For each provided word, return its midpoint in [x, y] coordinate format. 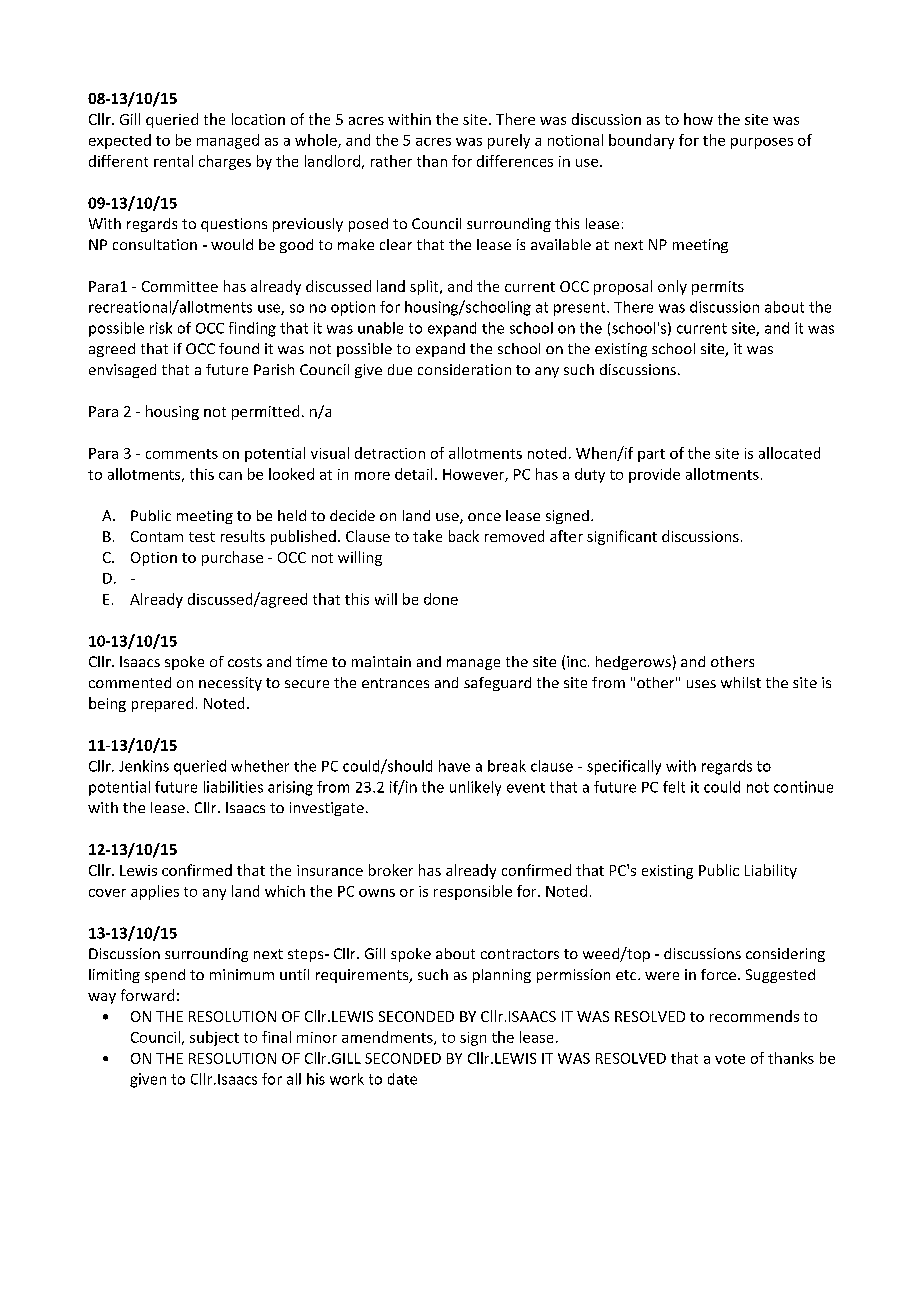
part [651, 455]
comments [182, 454]
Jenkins [144, 766]
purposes [762, 143]
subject [214, 1038]
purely [509, 141]
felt [674, 787]
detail [413, 474]
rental [173, 161]
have [454, 766]
